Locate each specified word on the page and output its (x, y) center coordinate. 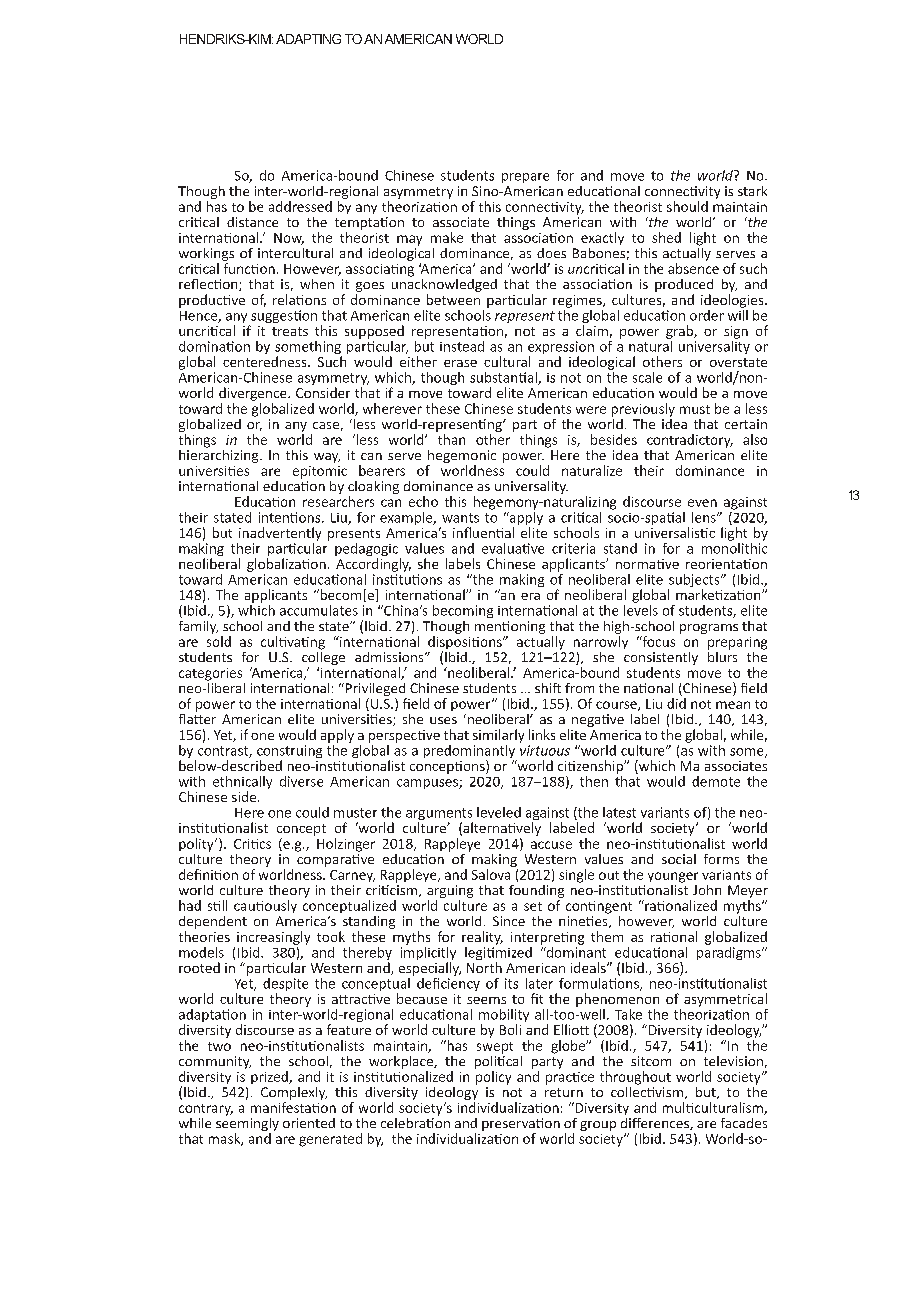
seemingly (247, 1124)
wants (460, 518)
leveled (499, 812)
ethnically (242, 784)
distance (252, 222)
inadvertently (280, 534)
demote (716, 781)
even (702, 503)
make (447, 237)
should (687, 206)
